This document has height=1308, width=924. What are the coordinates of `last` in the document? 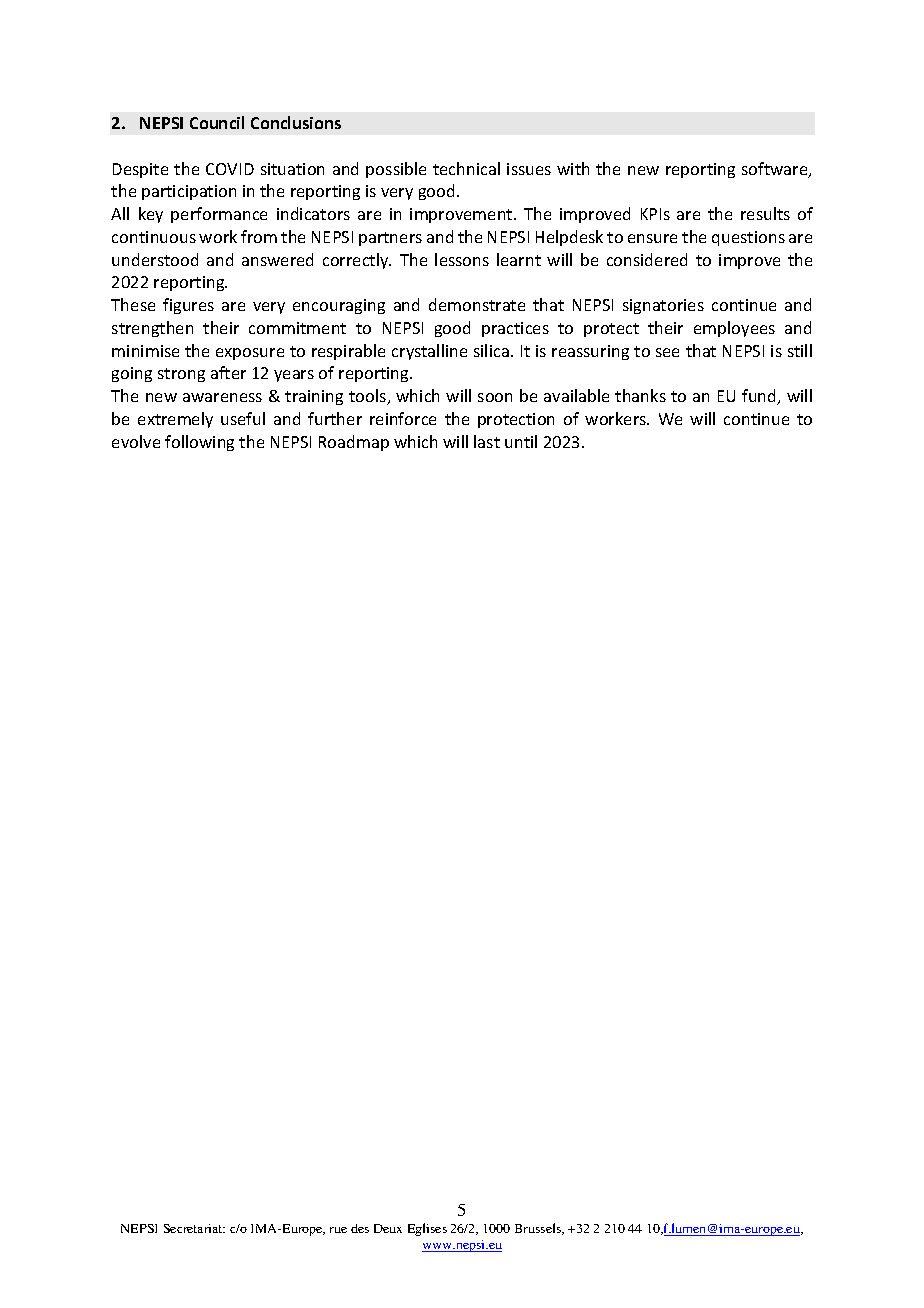 It's located at (487, 441).
